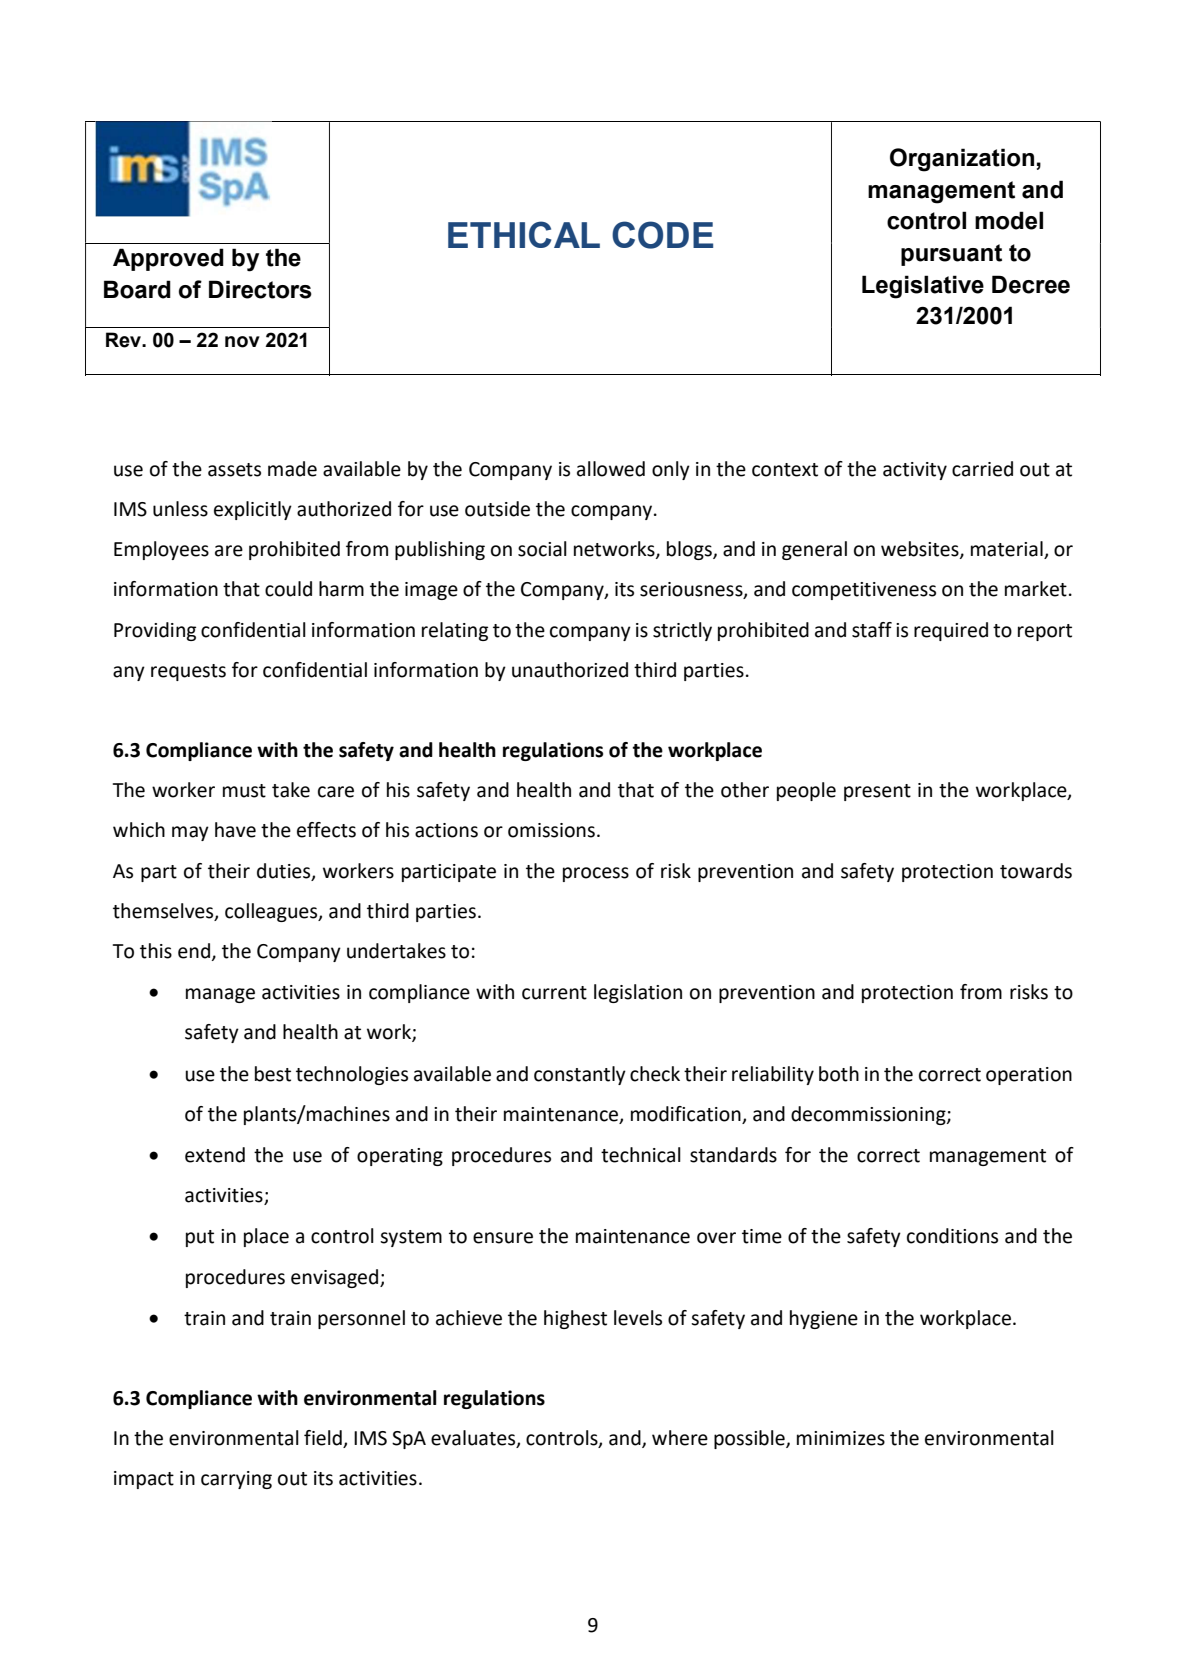 The image size is (1186, 1678). I want to click on present, so click(877, 792).
